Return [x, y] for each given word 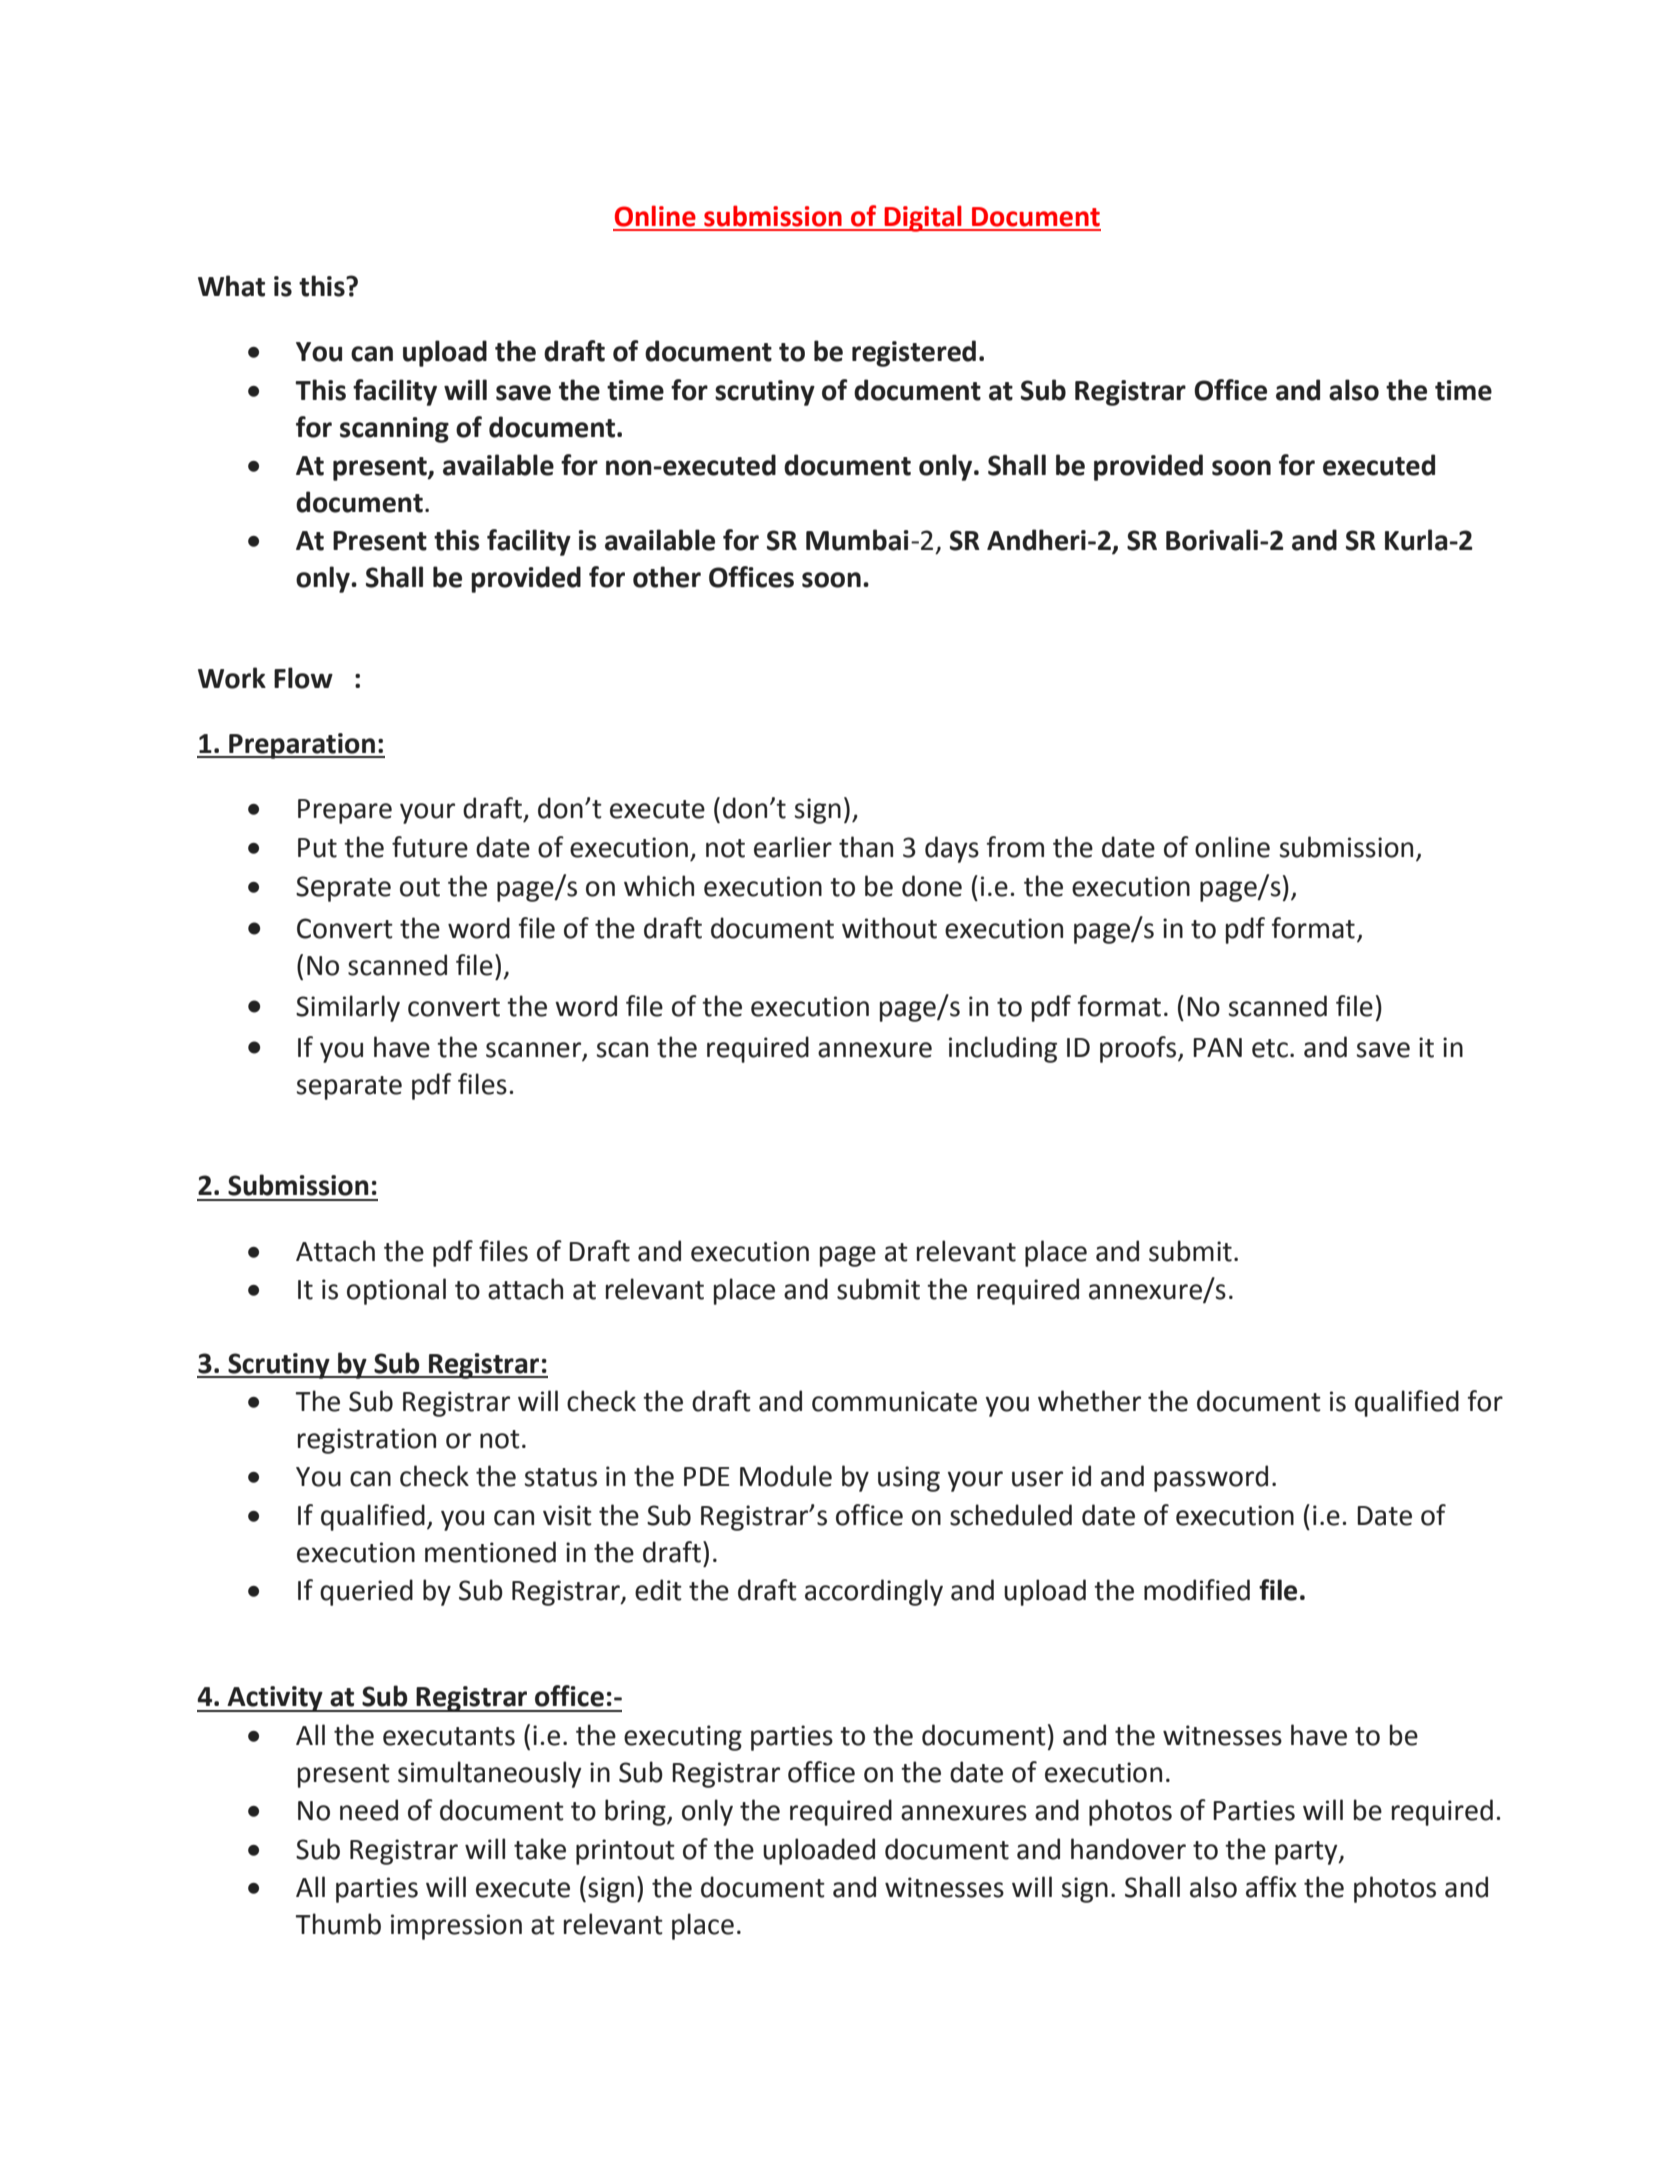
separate [349, 1088]
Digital [923, 218]
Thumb [338, 1924]
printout [625, 1852]
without [889, 928]
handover [1128, 1849]
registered [914, 353]
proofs [1139, 1049]
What [231, 286]
